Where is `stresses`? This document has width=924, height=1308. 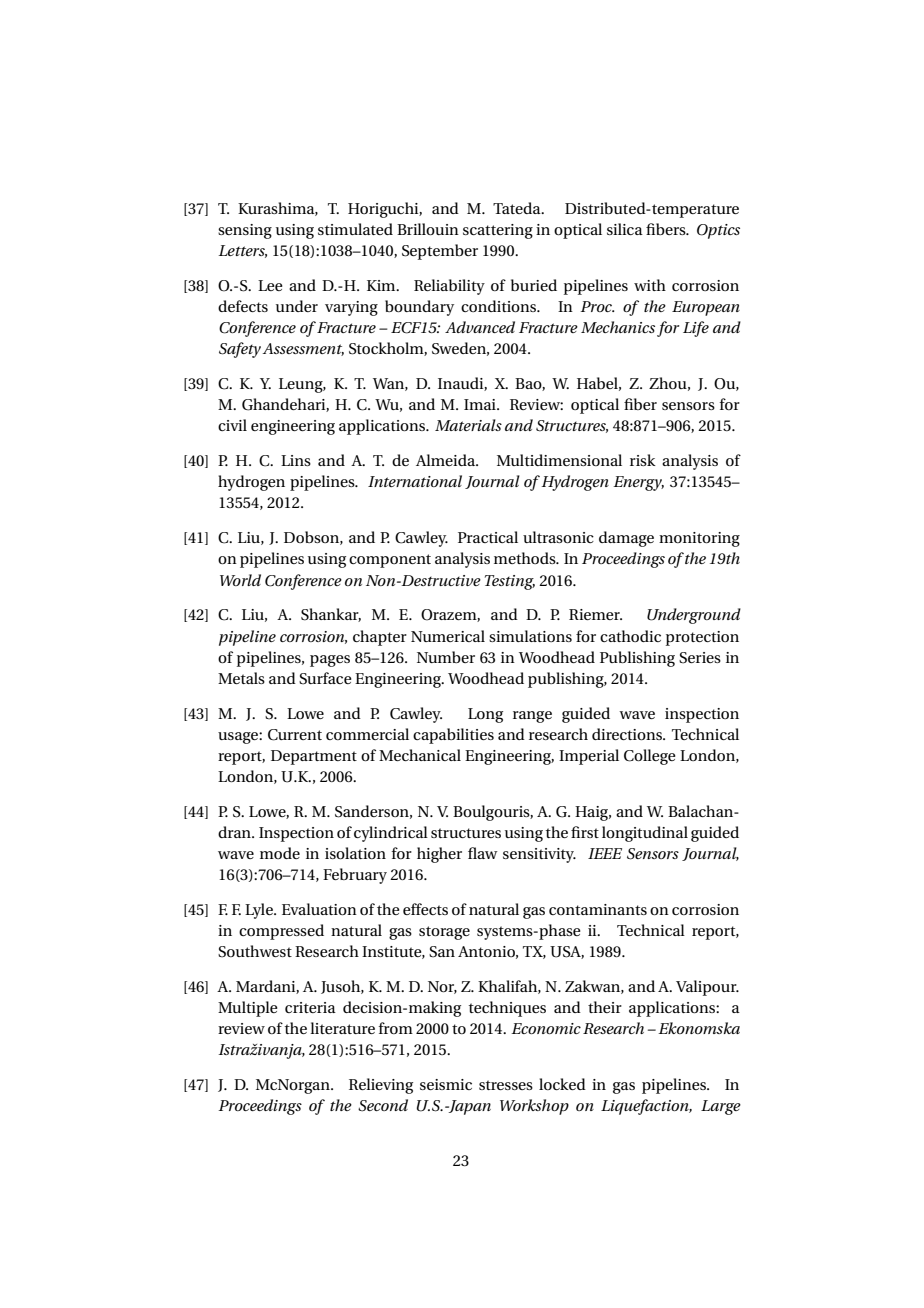
stresses is located at coordinates (506, 1085).
